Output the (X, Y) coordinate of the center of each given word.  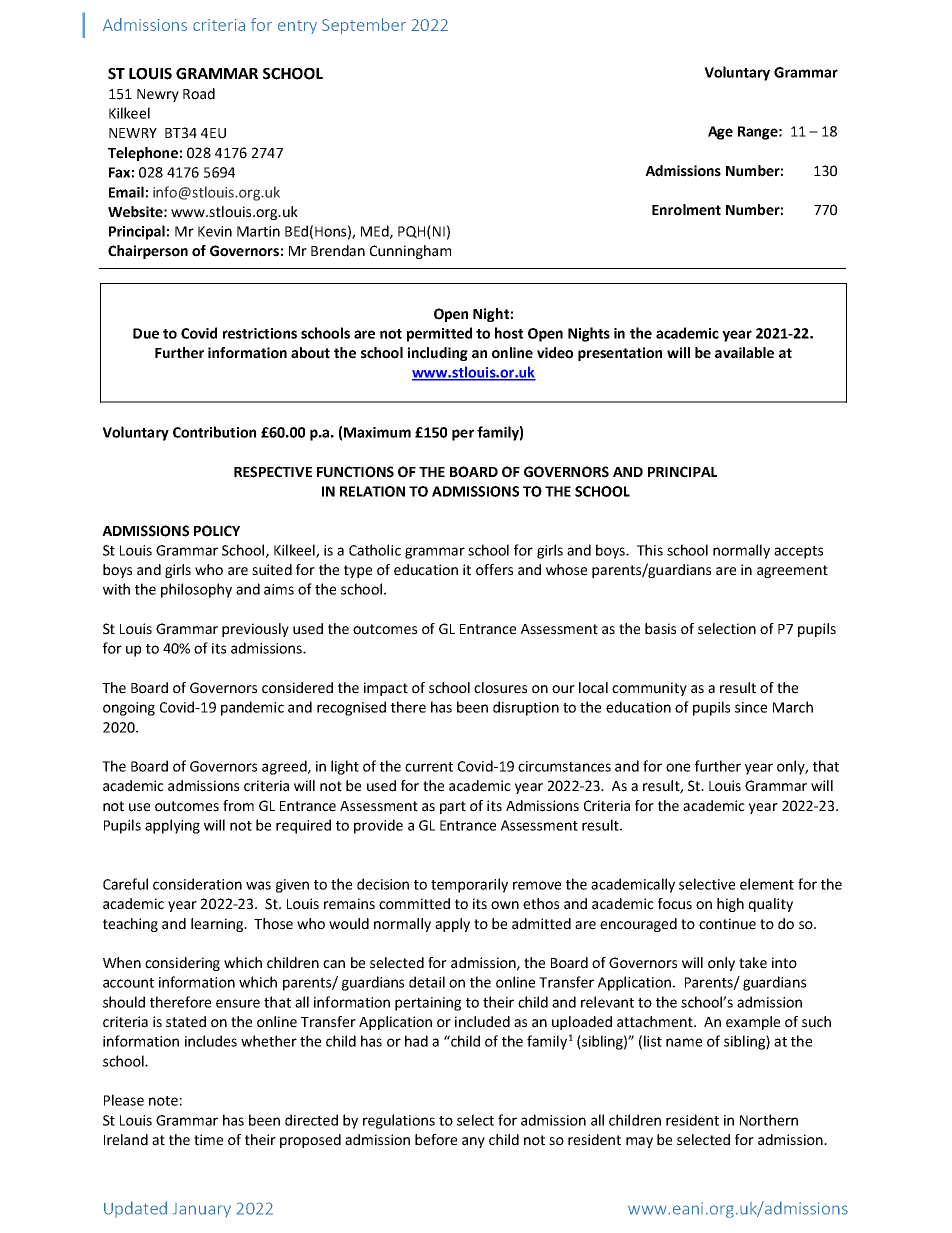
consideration (197, 884)
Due (146, 333)
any (473, 1142)
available (744, 353)
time (208, 1140)
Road (199, 94)
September (364, 26)
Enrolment (686, 210)
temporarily (469, 885)
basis (660, 629)
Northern (769, 1120)
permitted (439, 334)
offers (494, 570)
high (730, 905)
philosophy (196, 590)
